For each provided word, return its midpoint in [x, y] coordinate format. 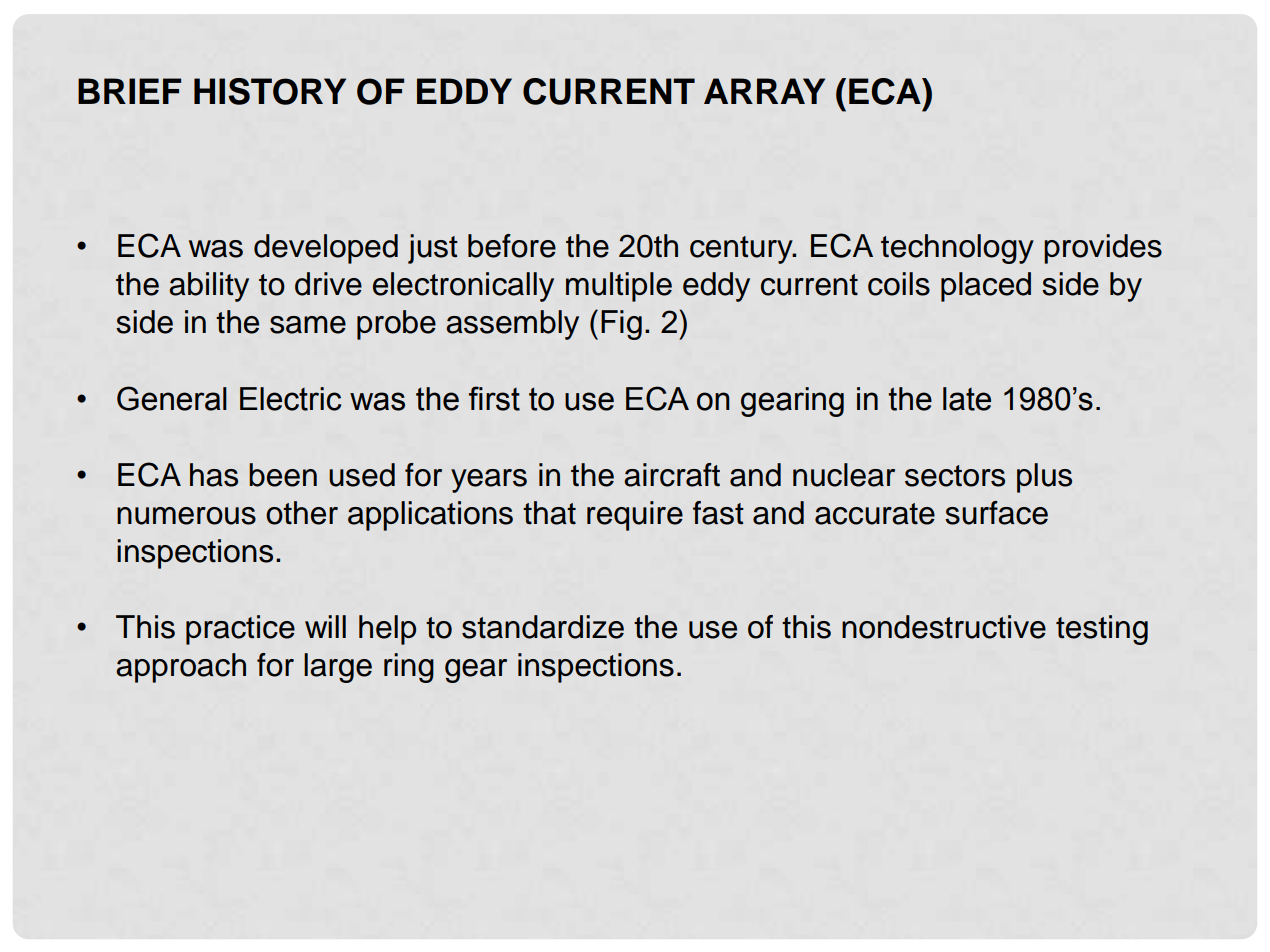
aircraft [672, 475]
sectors [955, 476]
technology [957, 249]
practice [240, 630]
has [214, 475]
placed [986, 287]
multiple [619, 287]
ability [209, 287]
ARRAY [764, 91]
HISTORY [270, 91]
